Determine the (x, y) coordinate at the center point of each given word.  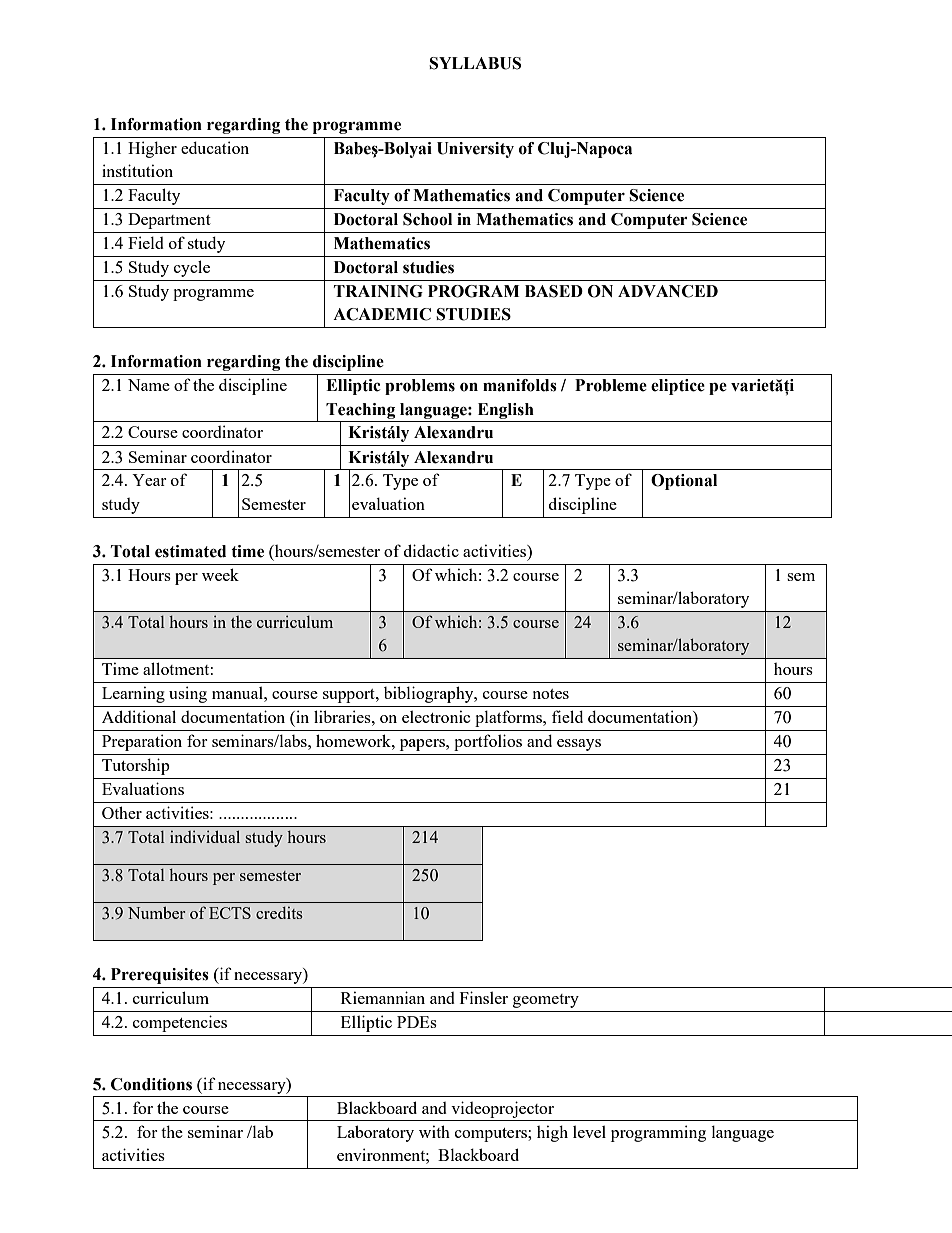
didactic (431, 550)
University (475, 150)
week (220, 574)
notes (551, 694)
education (215, 147)
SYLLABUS (475, 63)
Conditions (151, 1084)
